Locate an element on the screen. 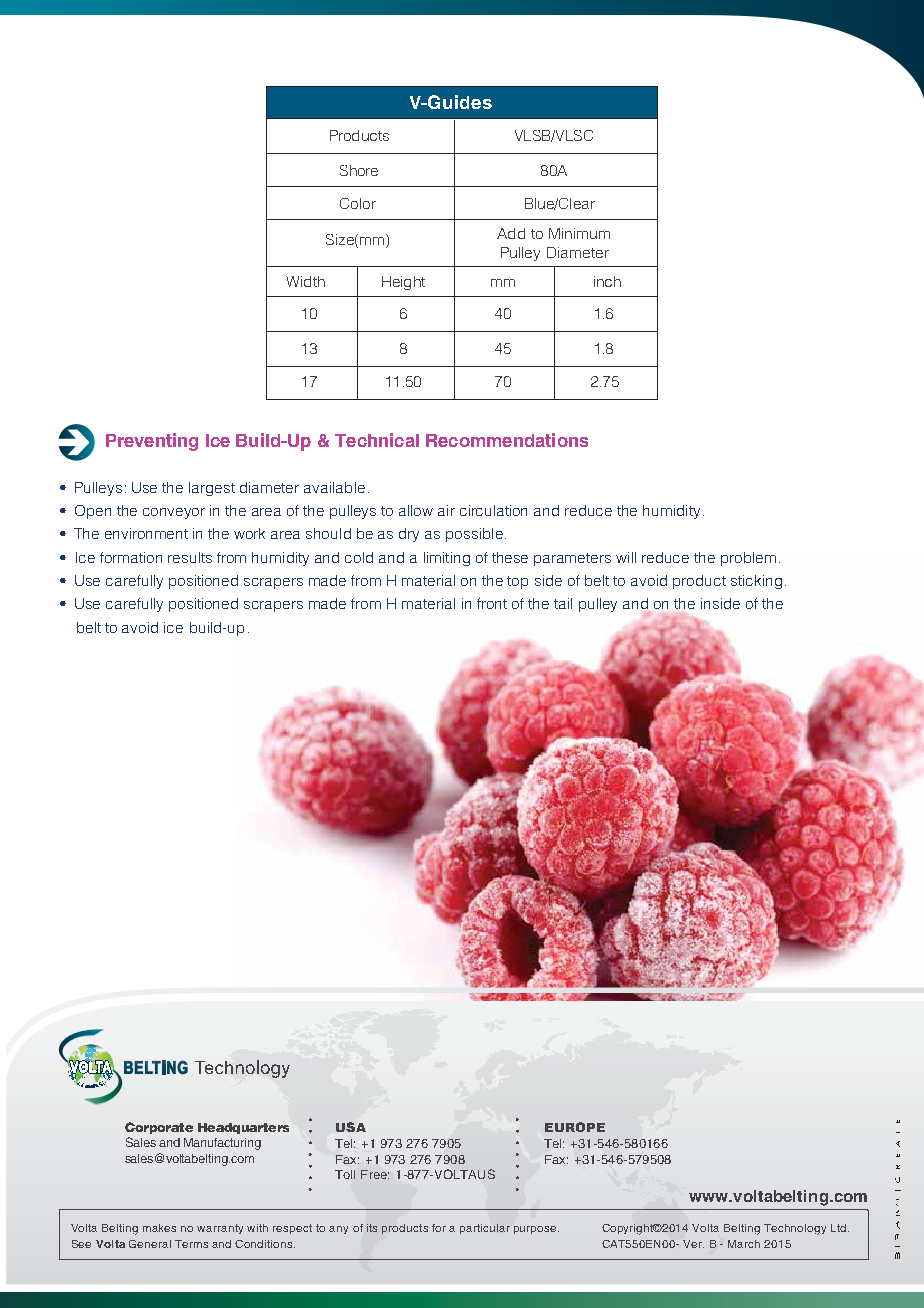 The image size is (924, 1308). problem is located at coordinates (748, 559).
